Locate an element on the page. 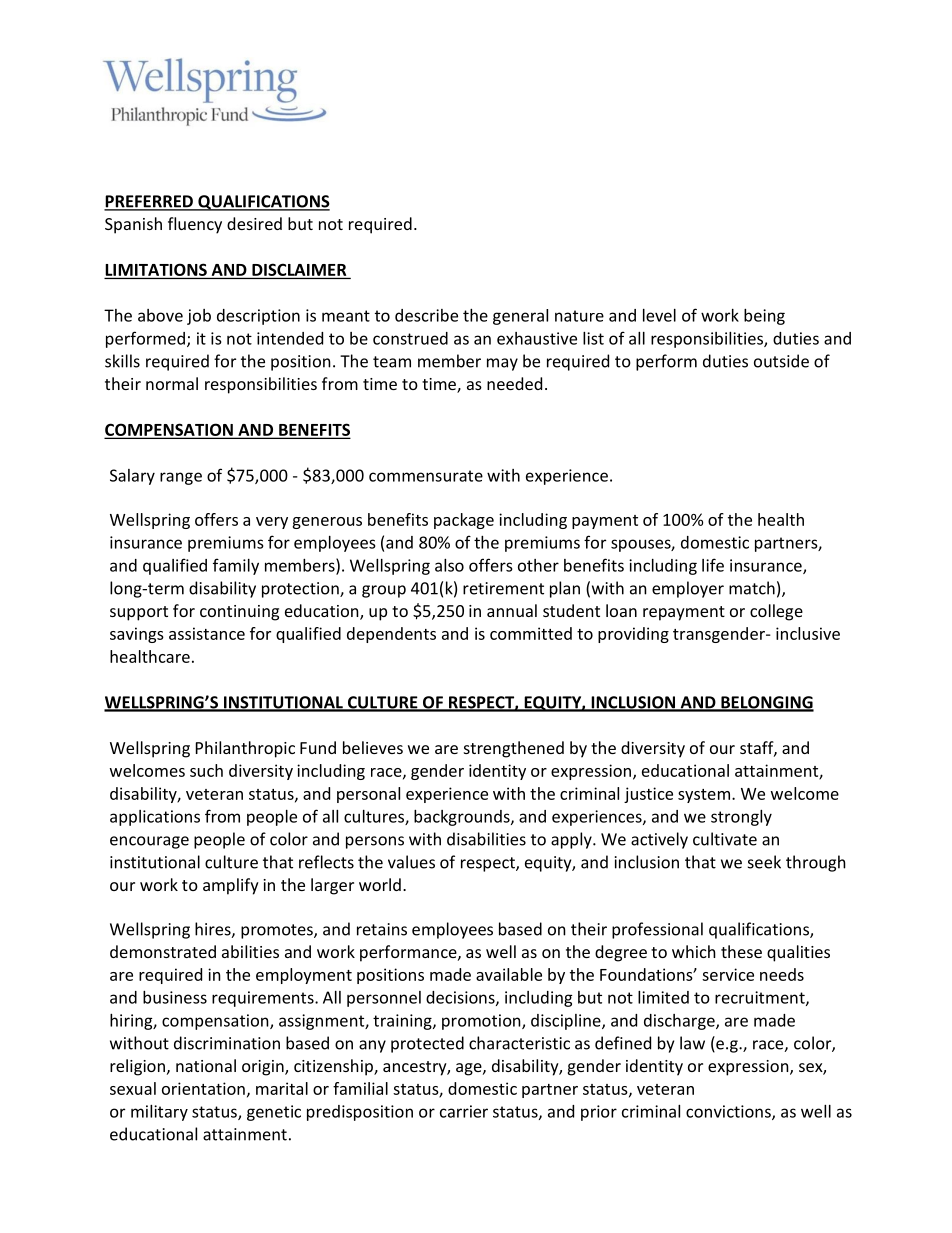  convictions is located at coordinates (729, 1112).
